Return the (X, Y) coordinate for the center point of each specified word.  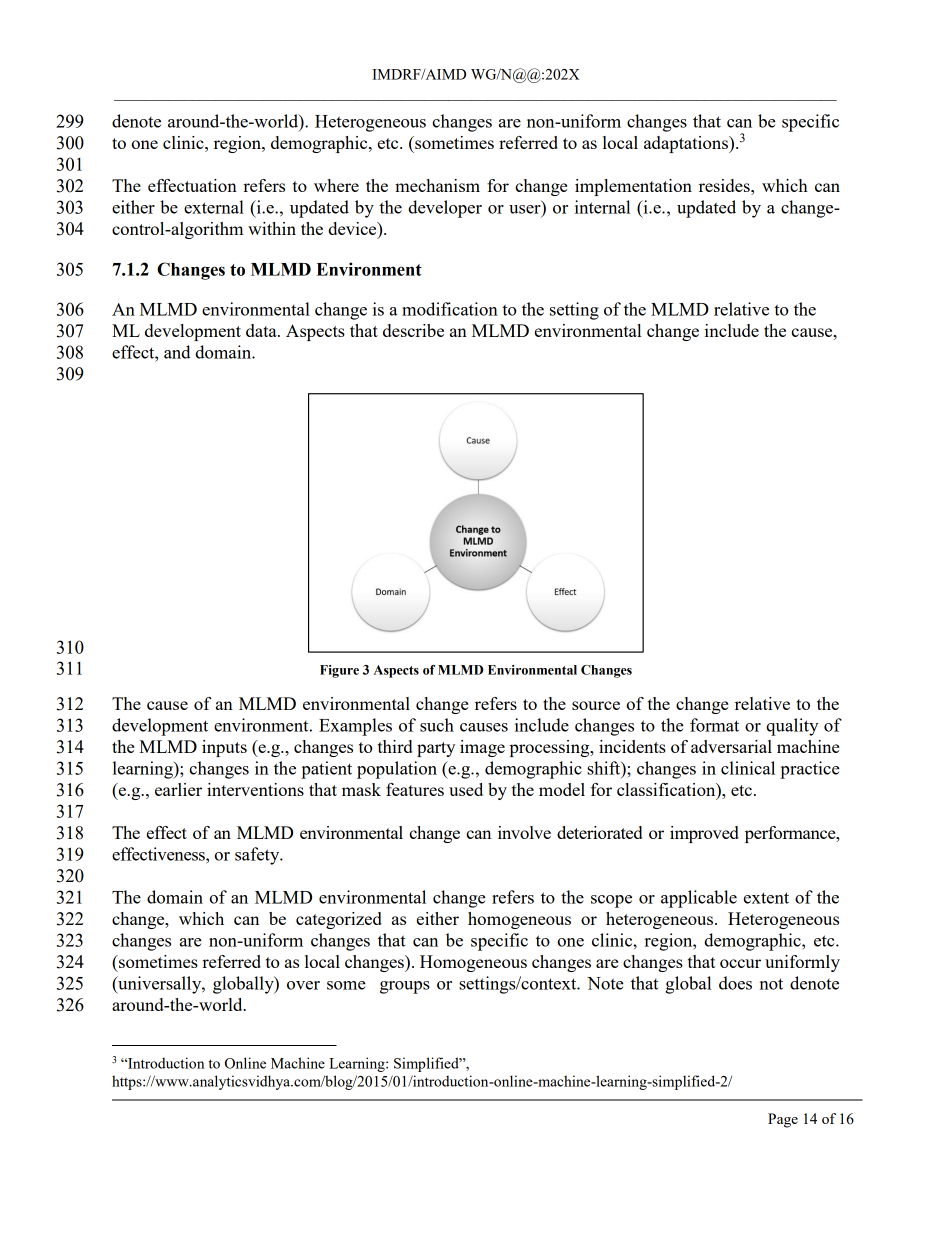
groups (405, 987)
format (714, 725)
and (177, 352)
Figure (339, 671)
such (437, 725)
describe (413, 330)
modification (450, 309)
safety (258, 856)
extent (766, 898)
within (272, 228)
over (303, 985)
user (526, 209)
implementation (633, 187)
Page (783, 1120)
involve (524, 832)
